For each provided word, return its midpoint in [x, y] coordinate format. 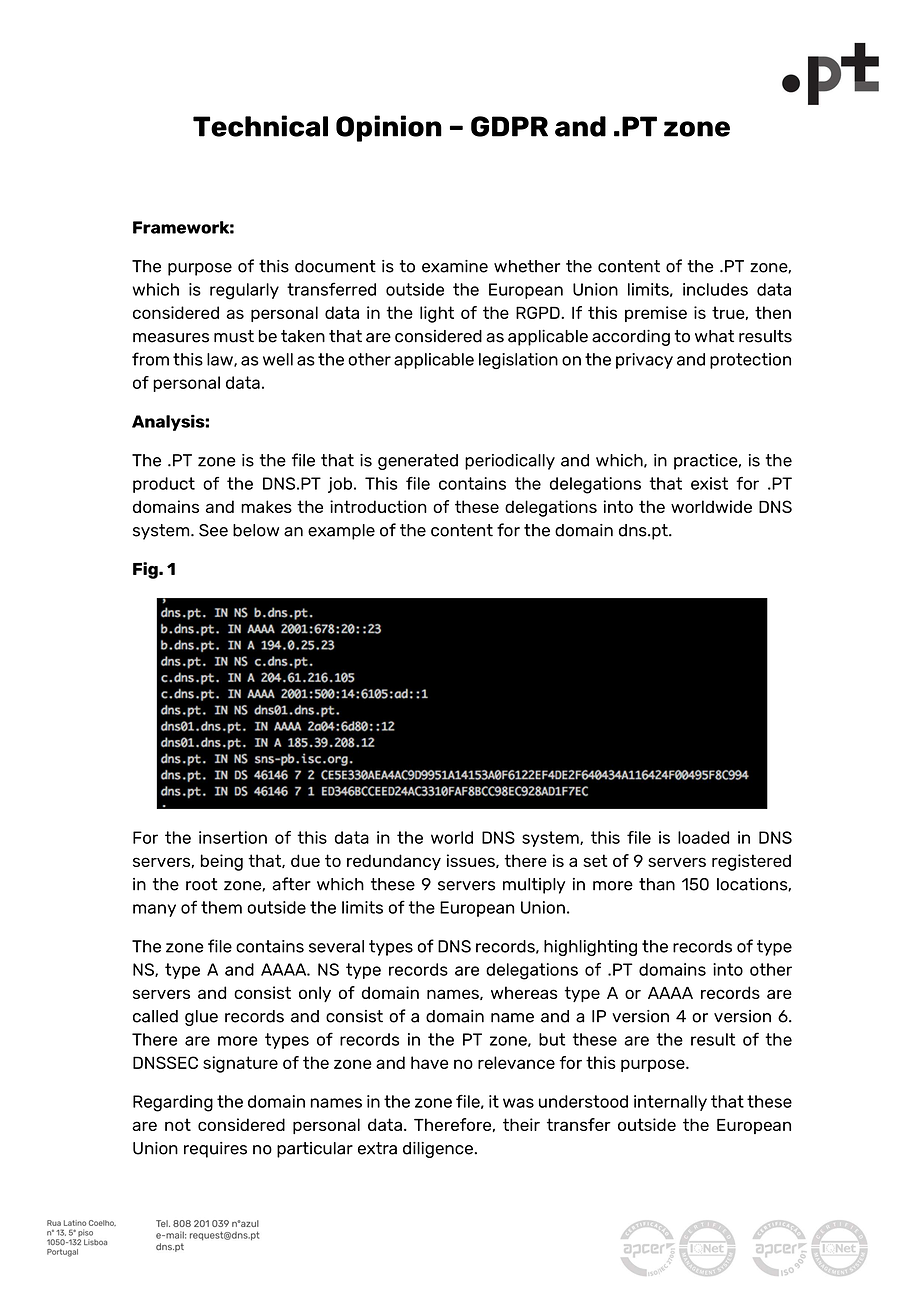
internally [670, 1103]
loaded [703, 837]
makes [266, 506]
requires [215, 1150]
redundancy [394, 862]
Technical [260, 126]
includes [715, 289]
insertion [233, 837]
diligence [438, 1150]
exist [709, 483]
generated [418, 462]
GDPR [509, 126]
